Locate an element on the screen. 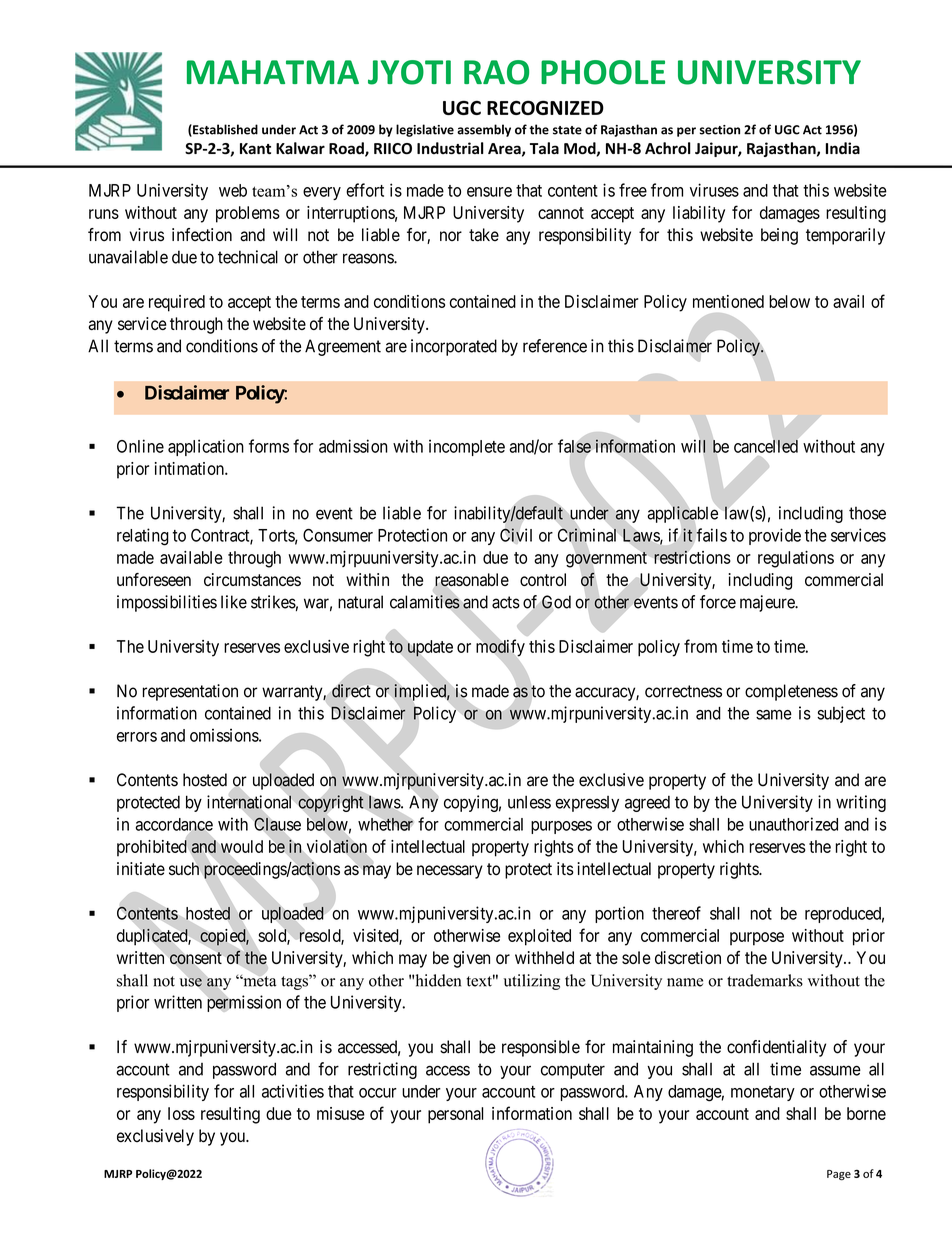 Image resolution: width=952 pixels, height=1233 pixels. loss is located at coordinates (181, 1113).
